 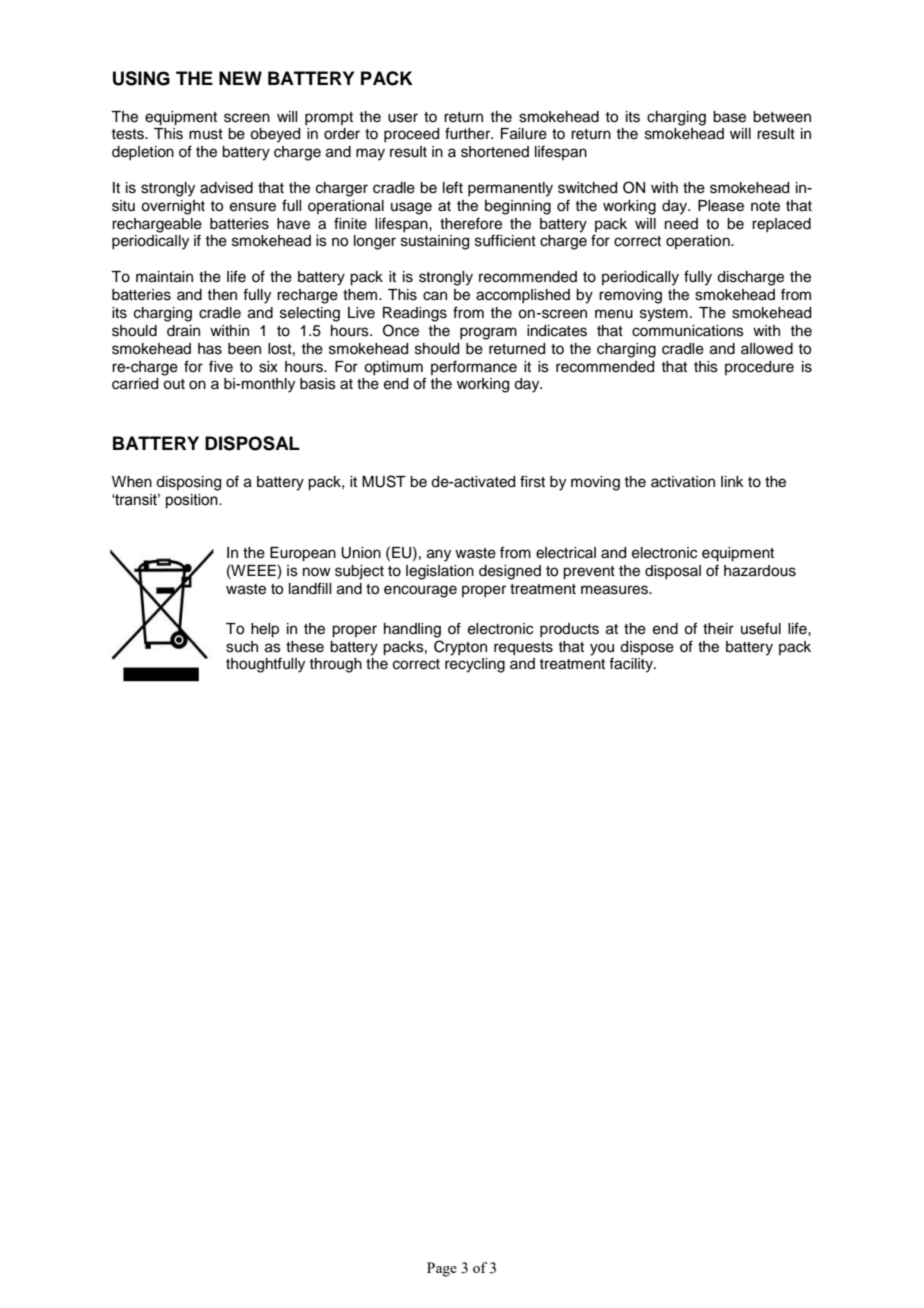 What do you see at coordinates (632, 665) in the screenshot?
I see `facility` at bounding box center [632, 665].
